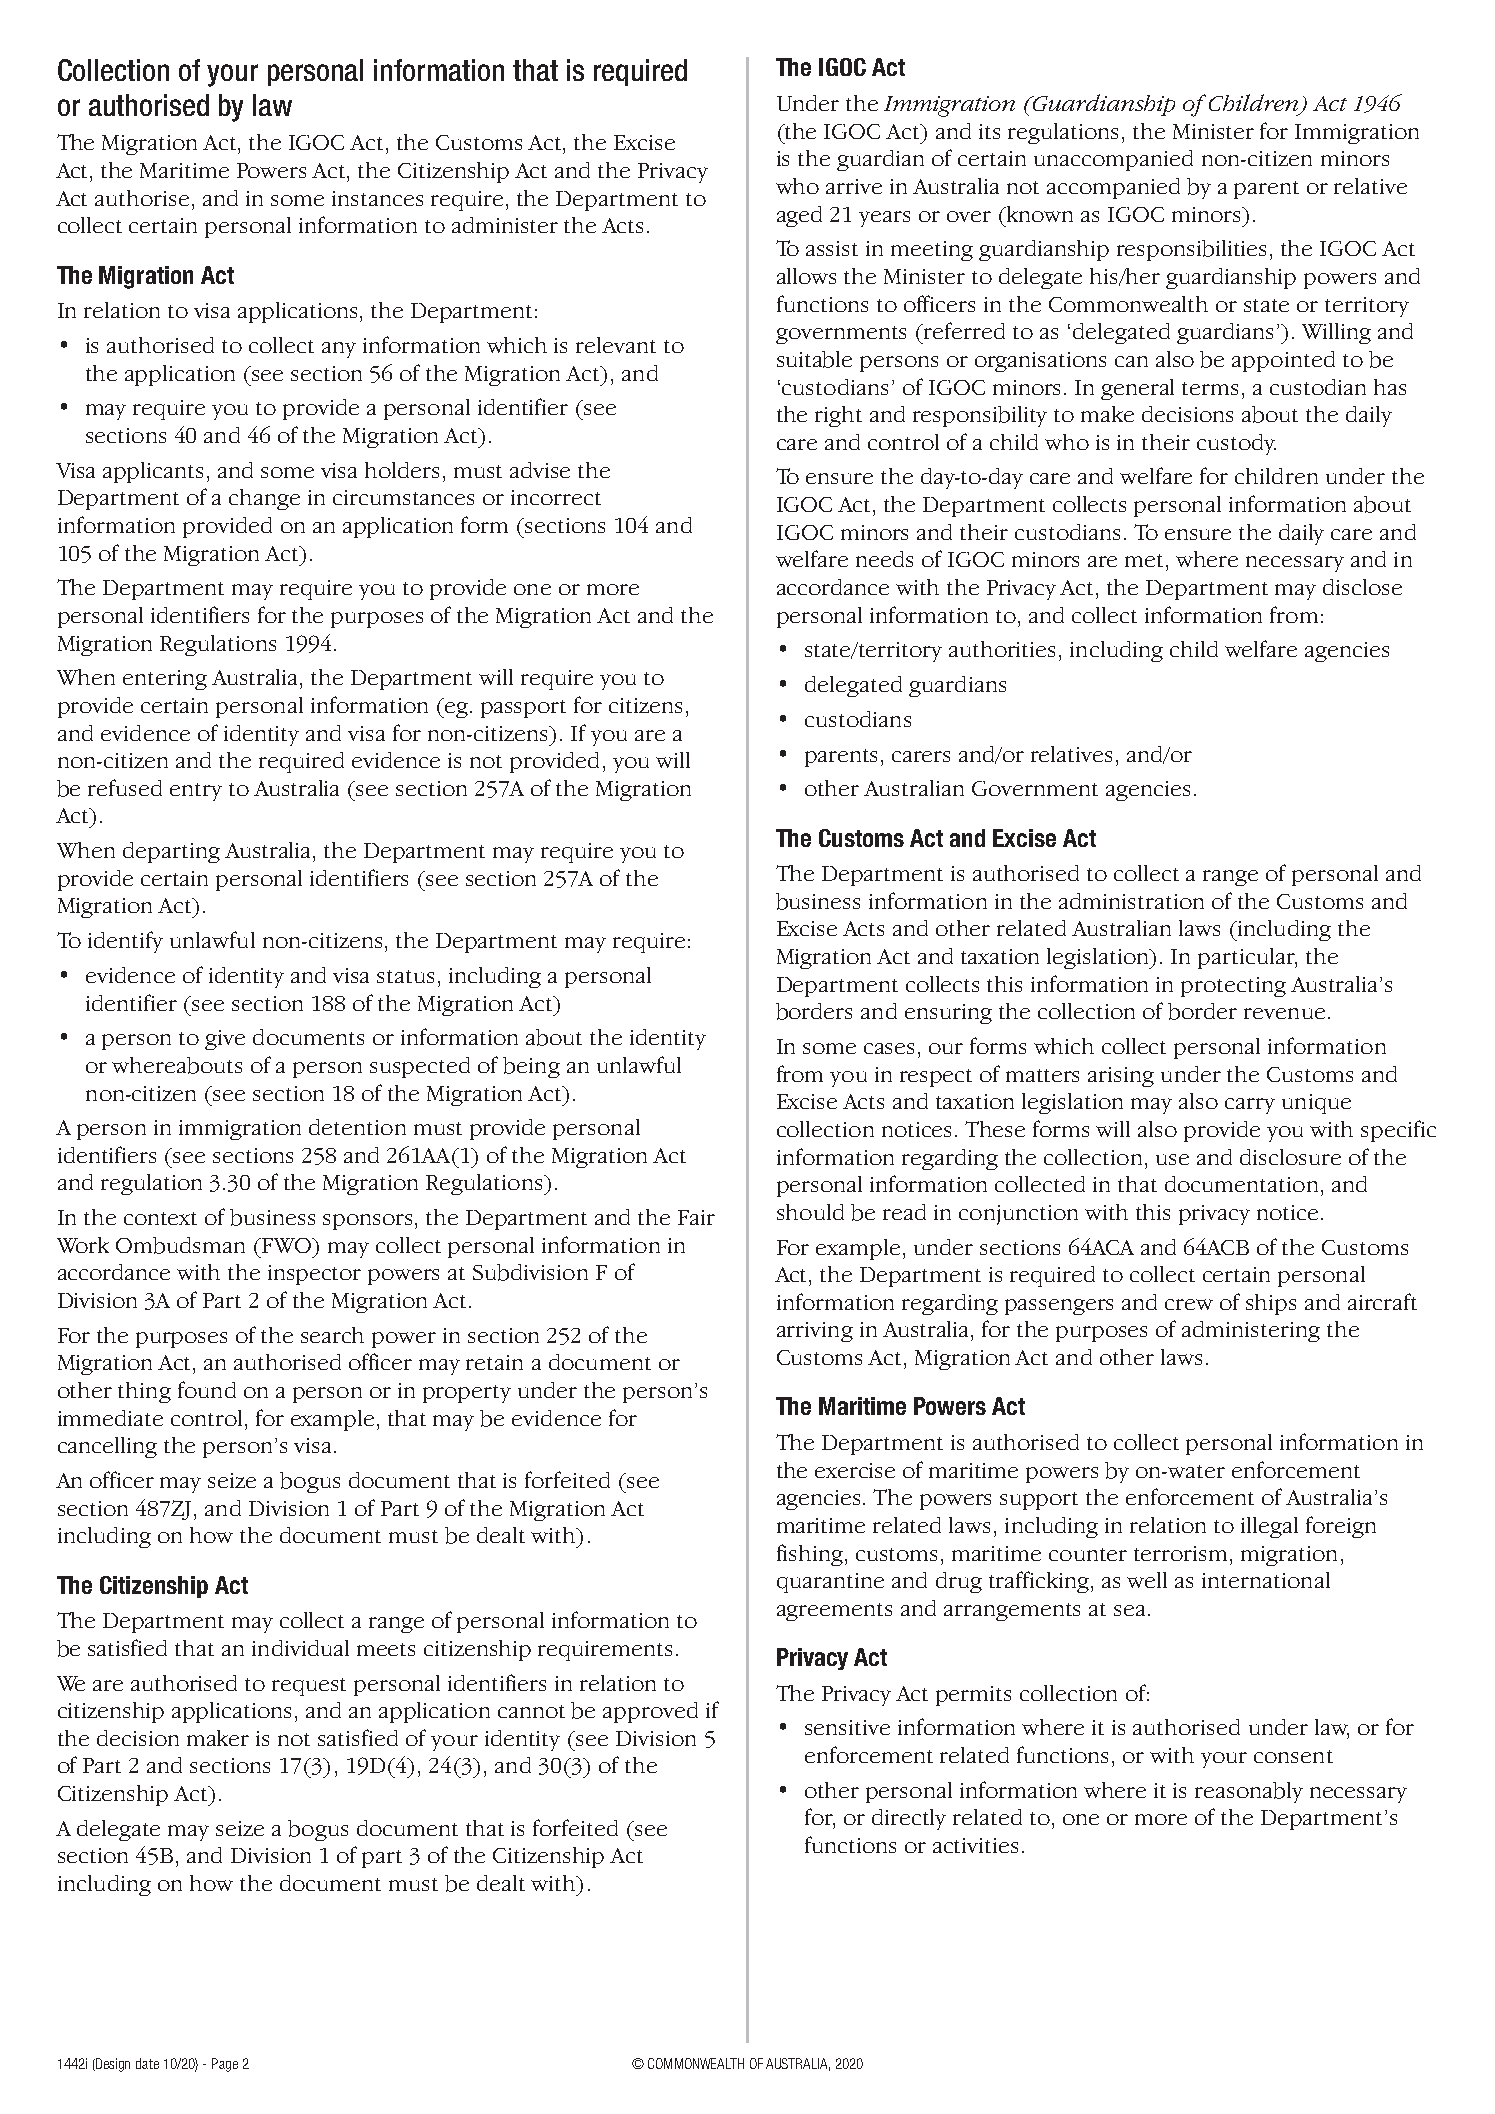  What do you see at coordinates (696, 1217) in the screenshot?
I see `Fair` at bounding box center [696, 1217].
